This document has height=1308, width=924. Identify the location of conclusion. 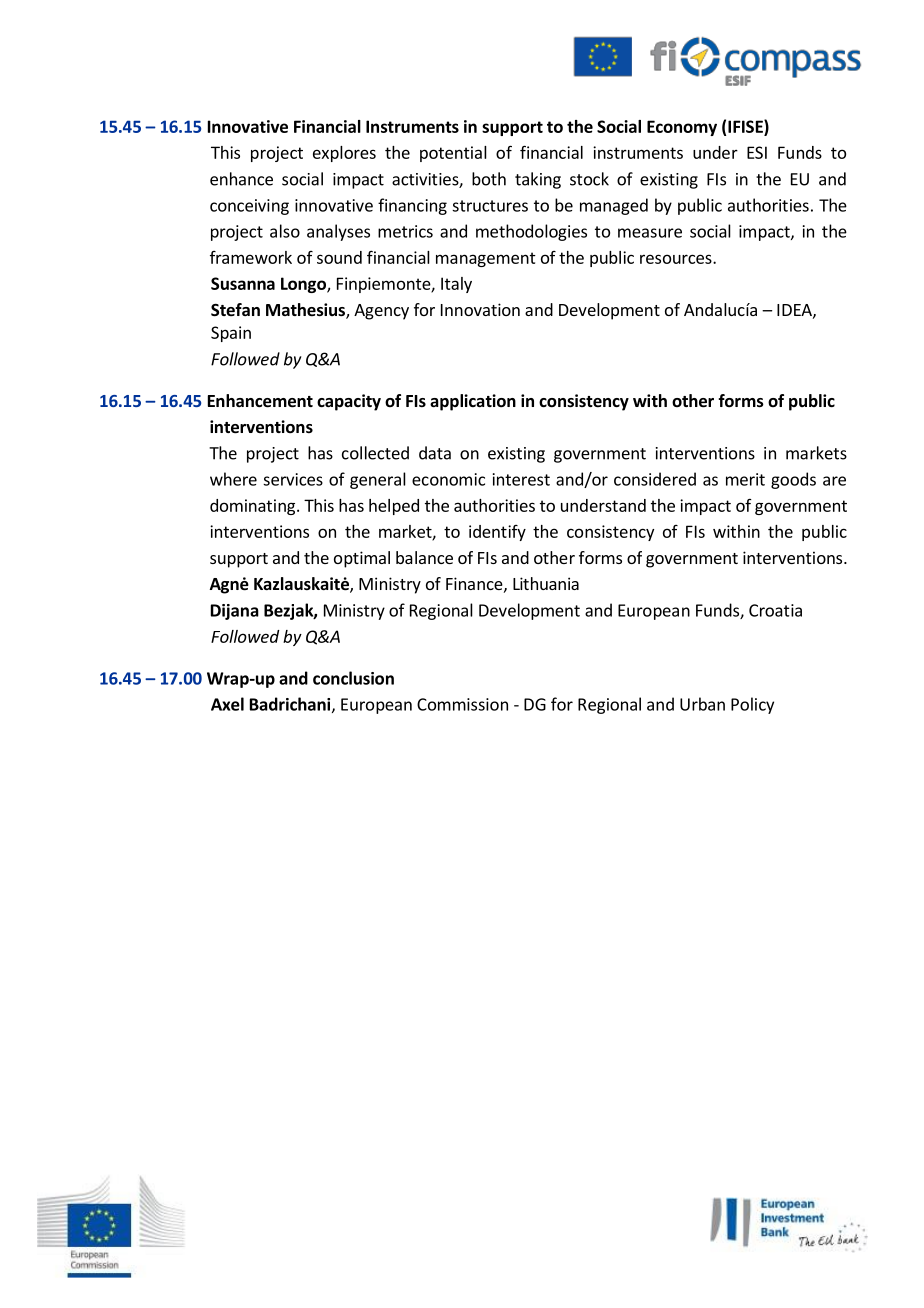
(353, 678).
